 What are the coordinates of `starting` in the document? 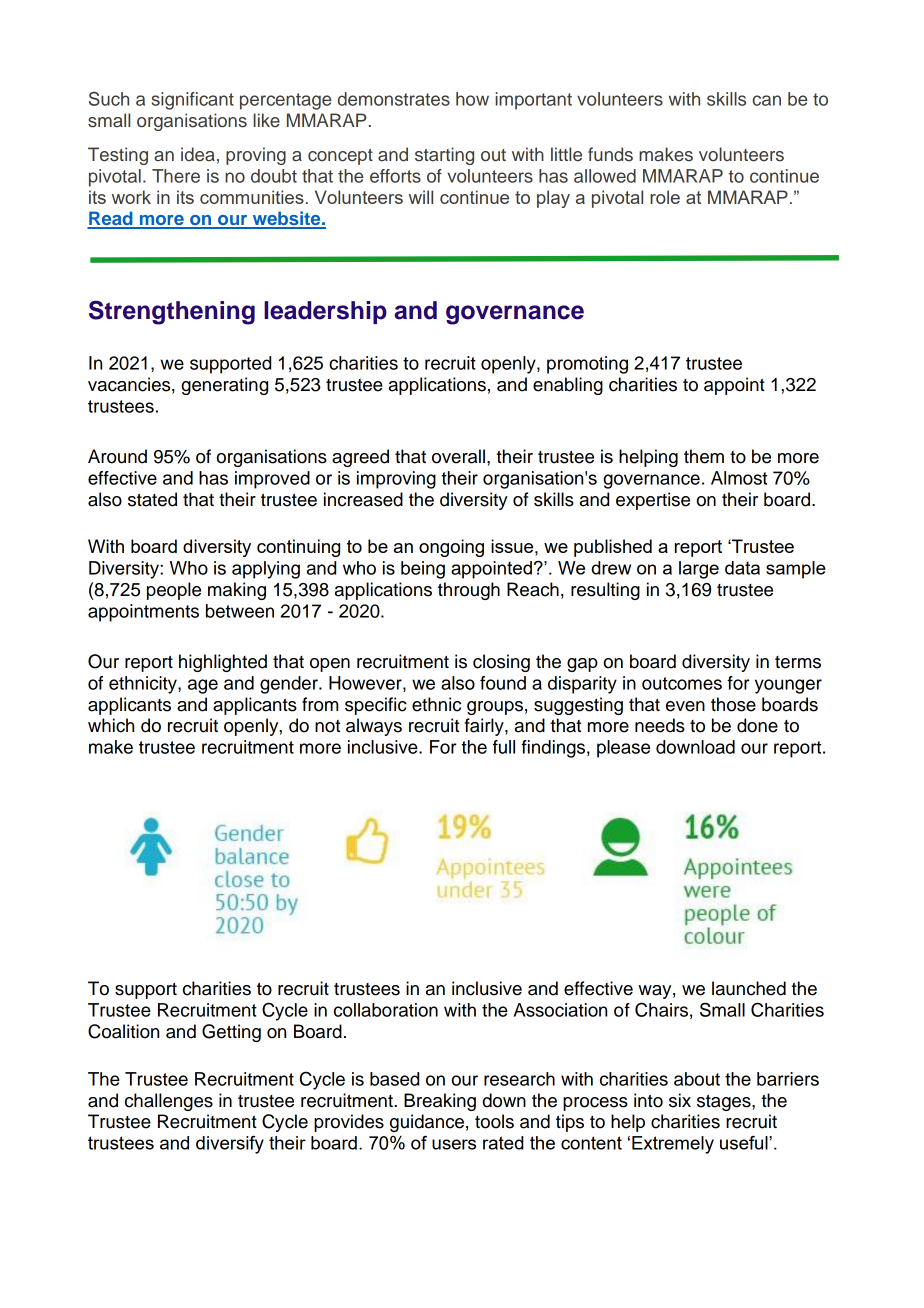 It's located at (444, 156).
